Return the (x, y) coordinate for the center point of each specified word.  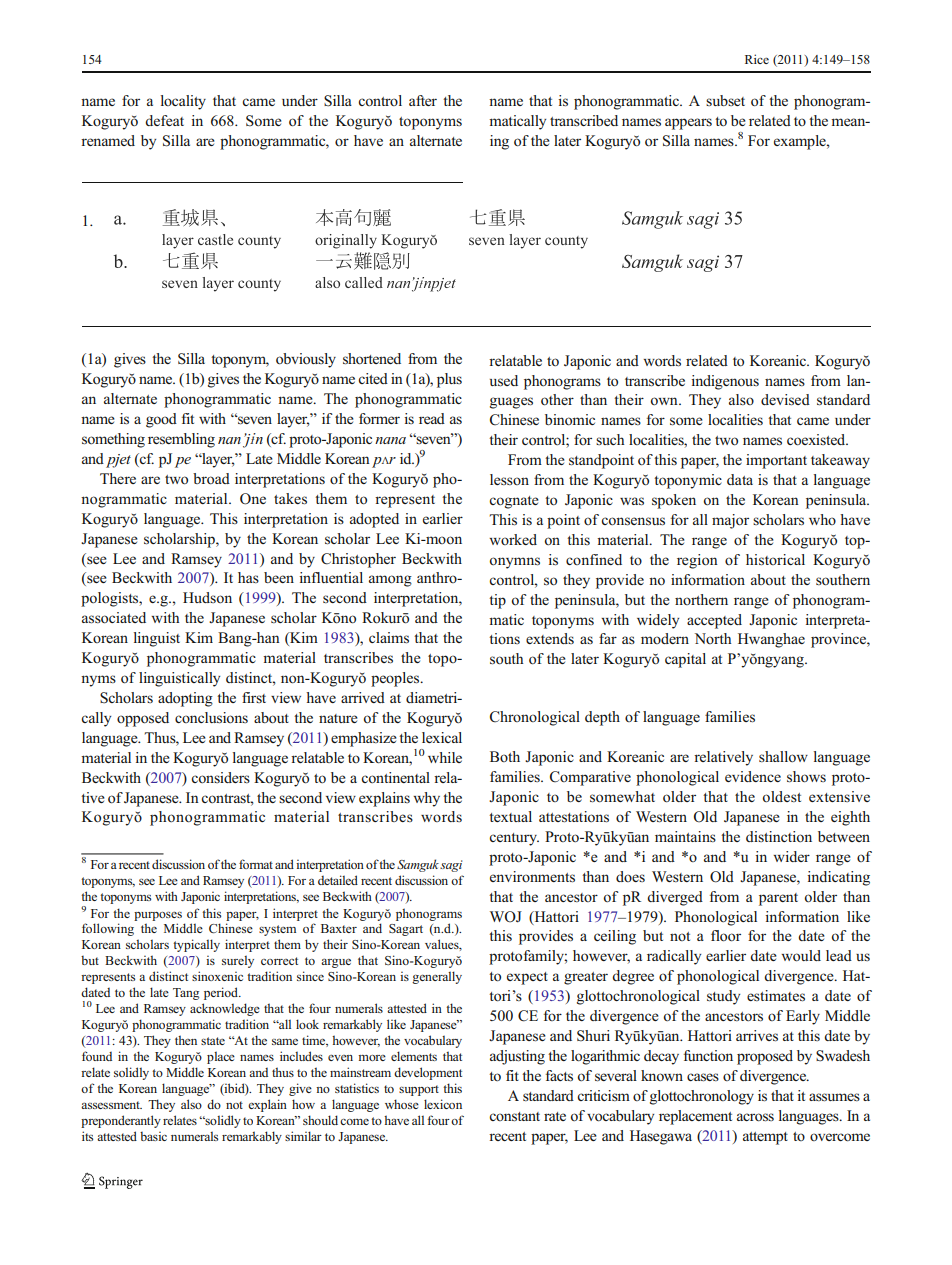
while (445, 757)
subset (725, 100)
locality (183, 102)
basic (153, 1136)
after (423, 100)
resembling (181, 440)
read (432, 418)
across (755, 1117)
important (776, 461)
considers (220, 777)
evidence (753, 776)
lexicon (443, 1104)
